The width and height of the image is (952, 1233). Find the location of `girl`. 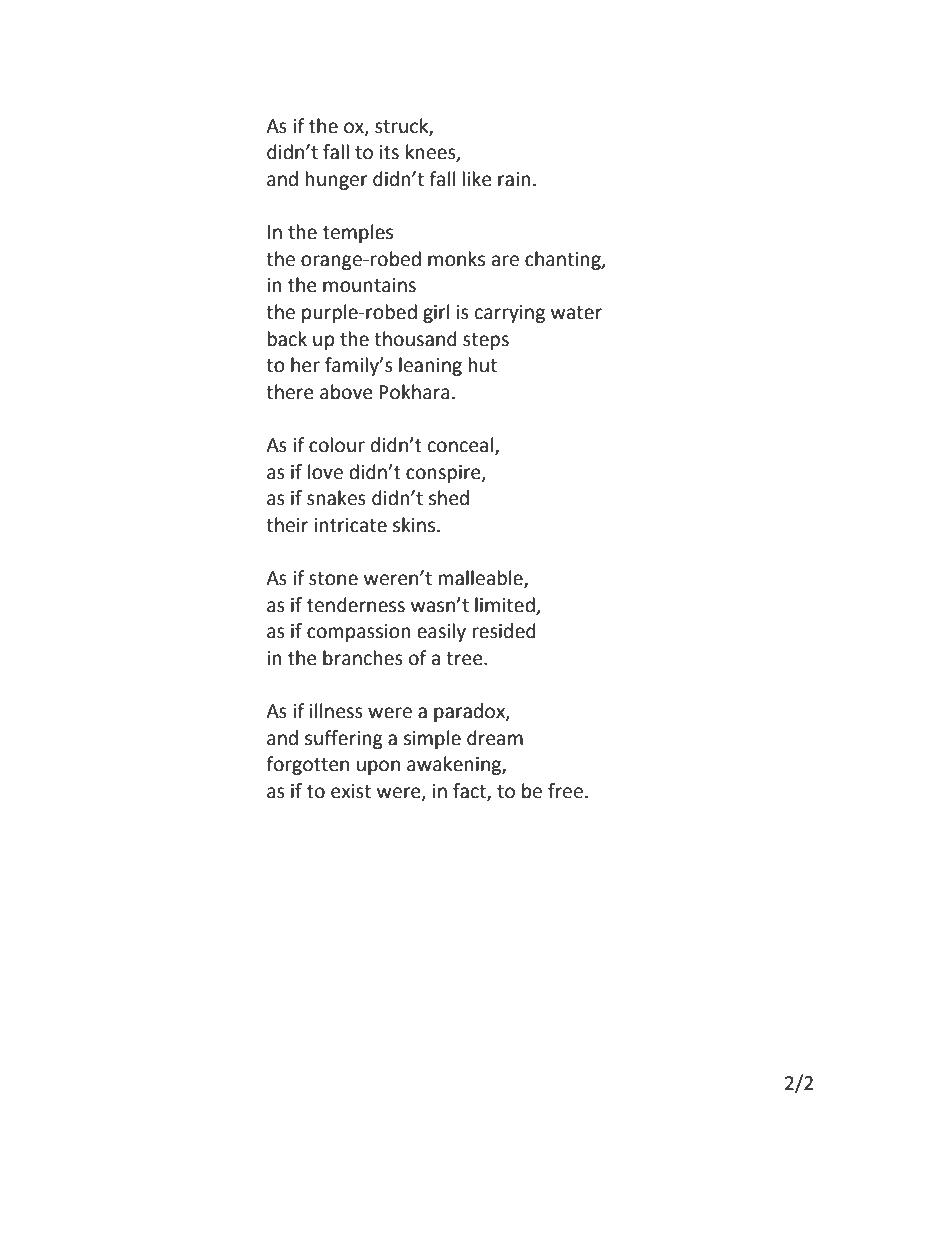

girl is located at coordinates (436, 313).
